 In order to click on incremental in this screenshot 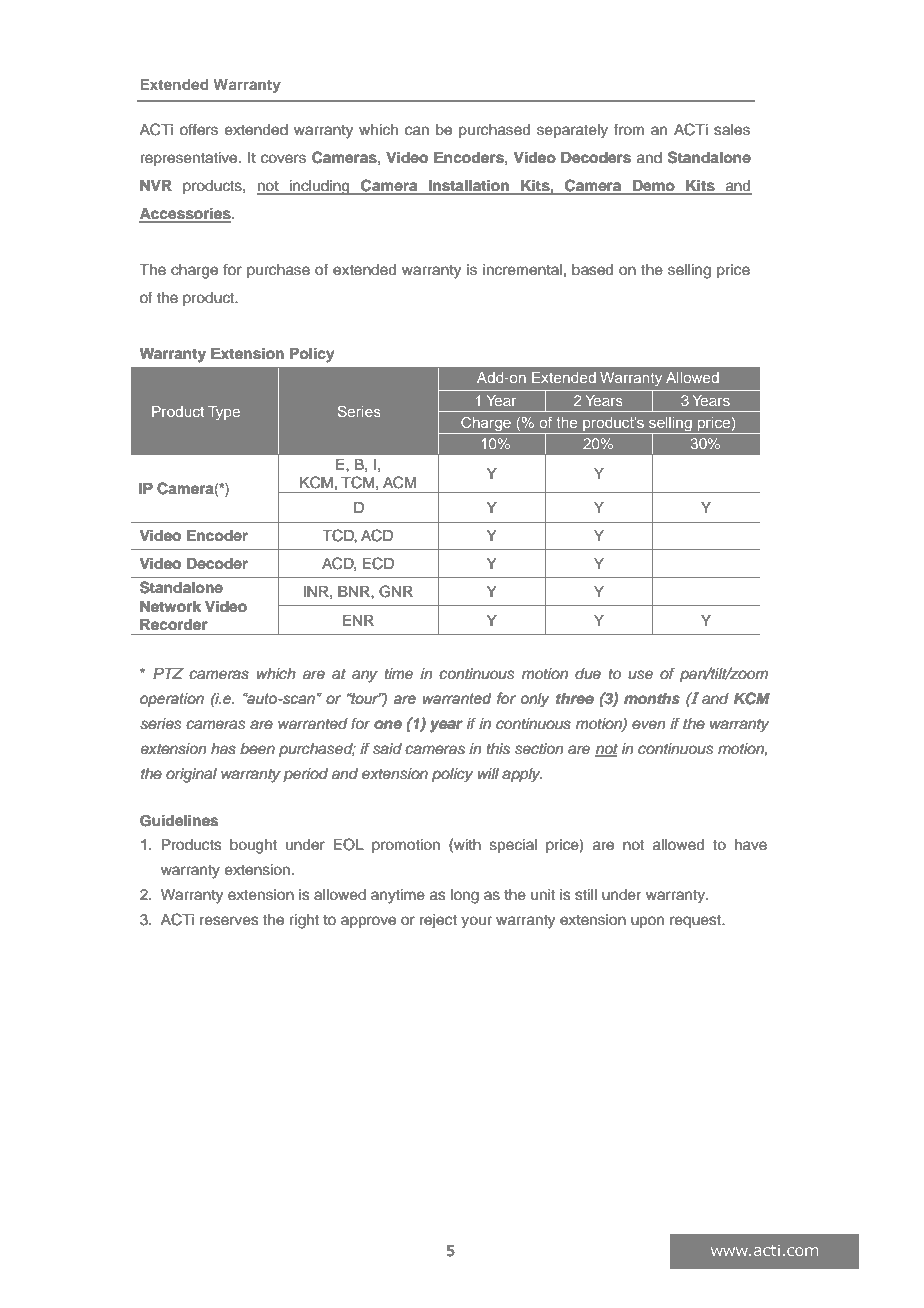, I will do `click(522, 270)`.
